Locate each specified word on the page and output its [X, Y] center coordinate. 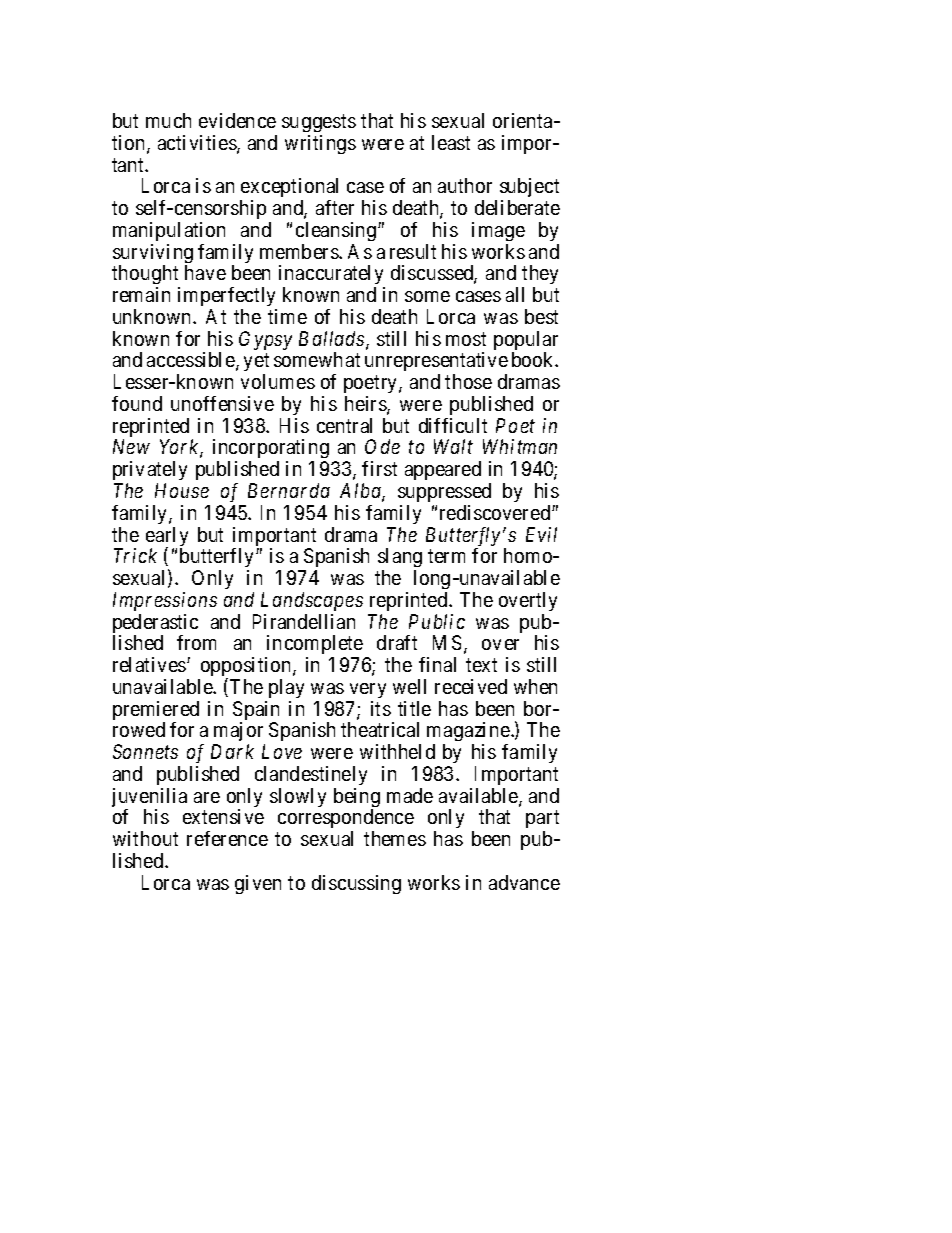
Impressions [165, 601]
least [451, 142]
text [481, 665]
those [468, 381]
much [168, 120]
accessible [191, 359]
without [145, 838]
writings [320, 144]
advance [524, 882]
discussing [356, 884]
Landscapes [312, 601]
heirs [366, 405]
